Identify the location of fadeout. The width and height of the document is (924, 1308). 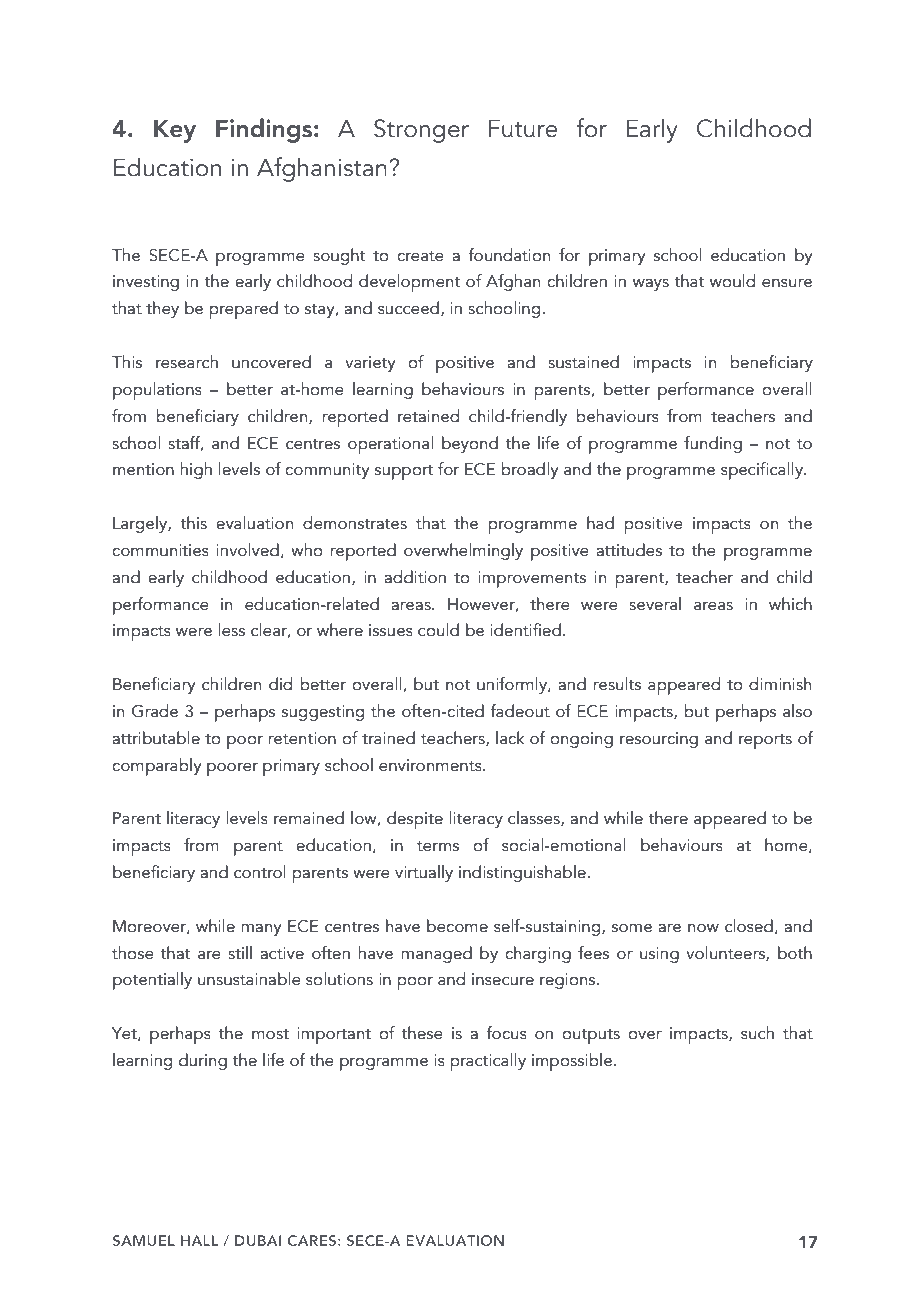
(520, 711).
